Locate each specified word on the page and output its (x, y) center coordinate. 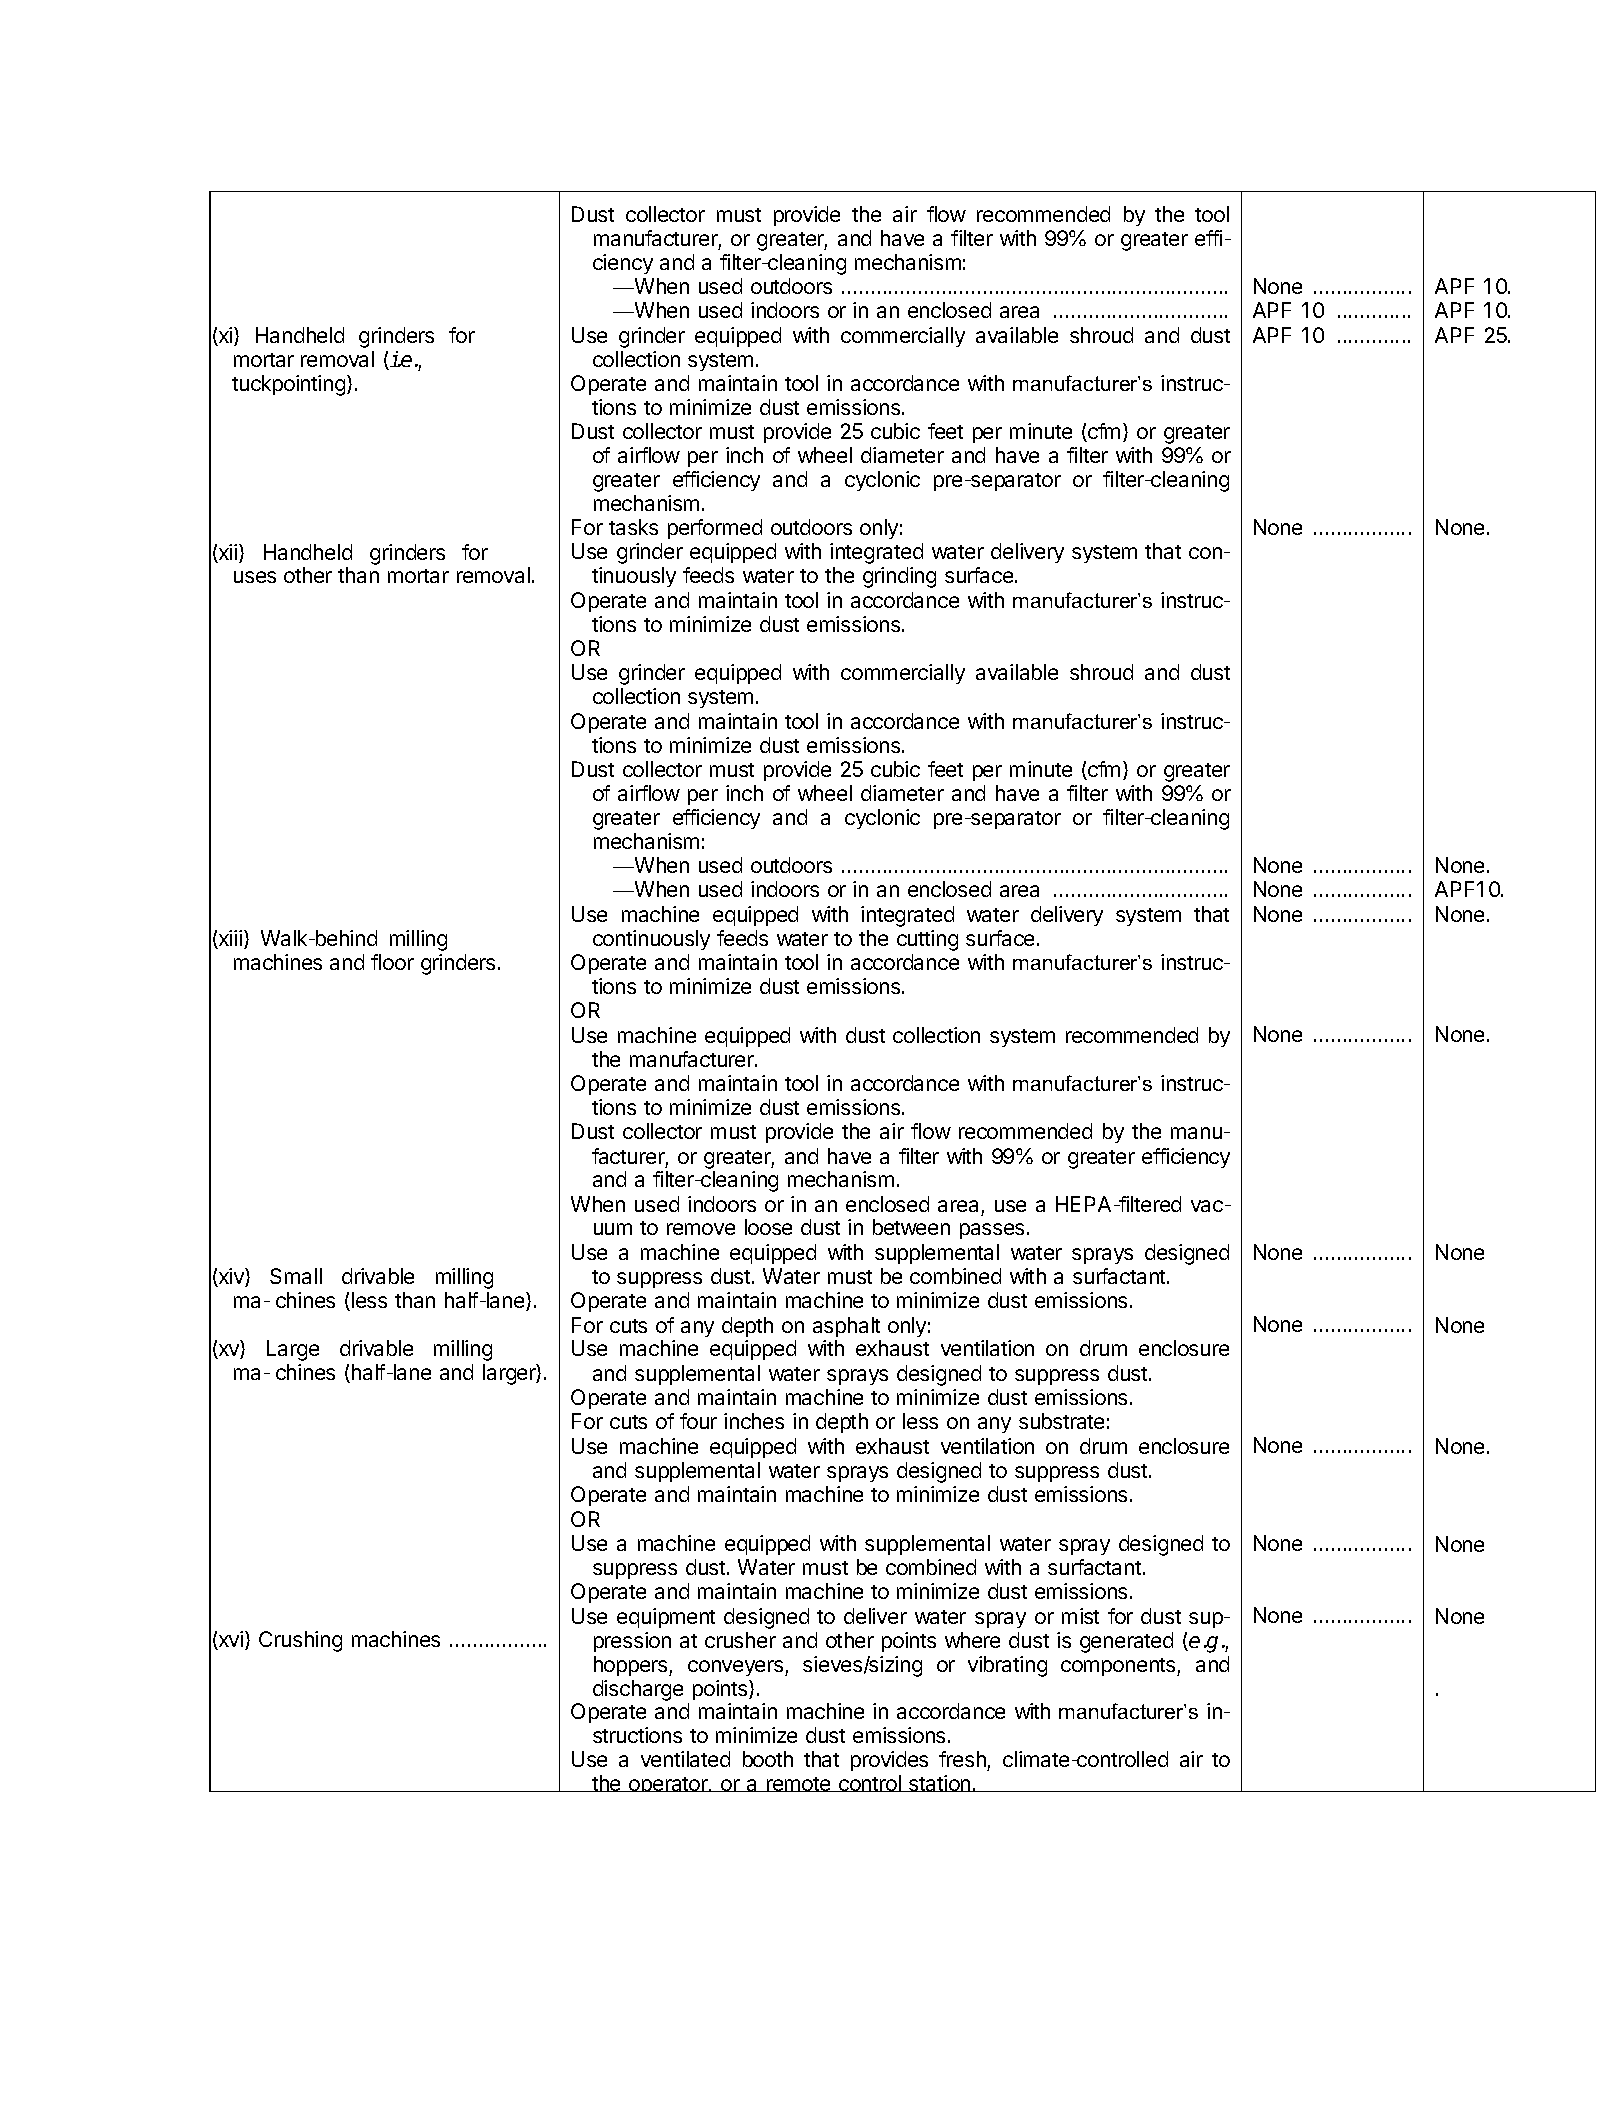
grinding (899, 577)
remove (701, 1229)
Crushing (300, 1641)
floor (392, 962)
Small (296, 1276)
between (911, 1227)
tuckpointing (290, 385)
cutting (927, 940)
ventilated (685, 1759)
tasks (633, 527)
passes (992, 1231)
